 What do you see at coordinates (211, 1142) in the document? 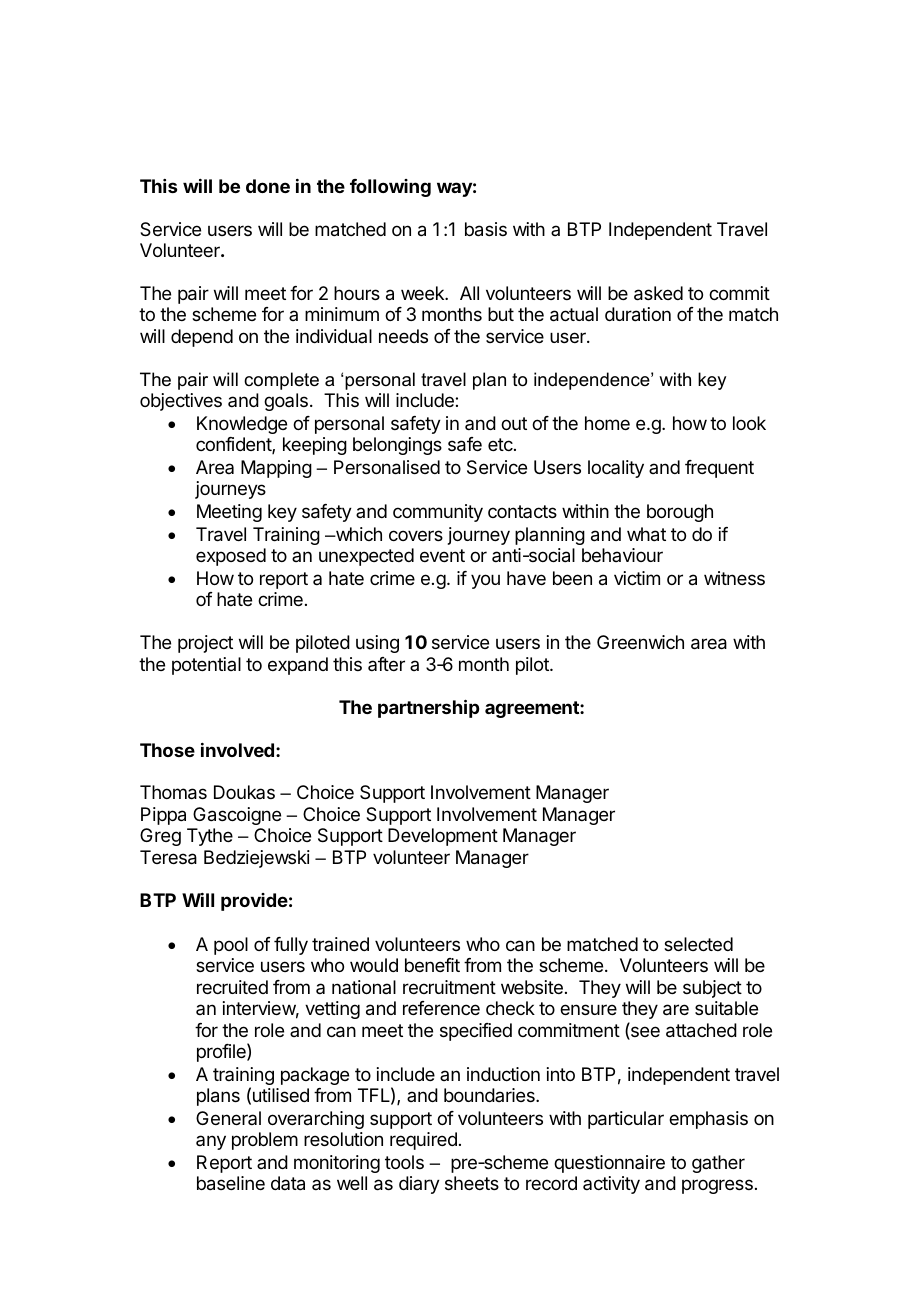
I see `any` at bounding box center [211, 1142].
